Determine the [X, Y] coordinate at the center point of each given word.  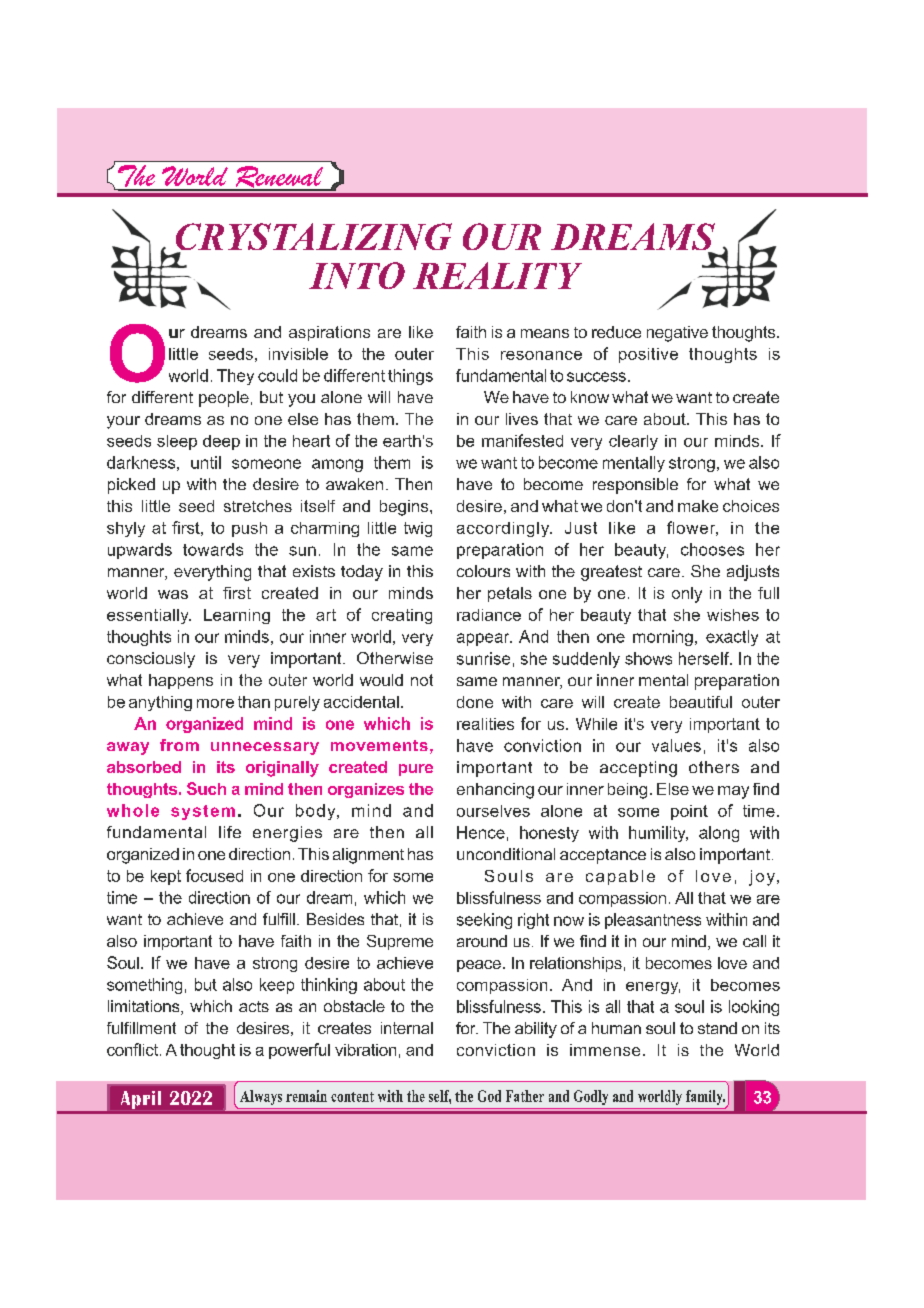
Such [206, 788]
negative [677, 334]
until [206, 462]
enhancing [495, 791]
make [698, 506]
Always [261, 1097]
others [714, 767]
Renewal [279, 178]
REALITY [497, 275]
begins [405, 508]
